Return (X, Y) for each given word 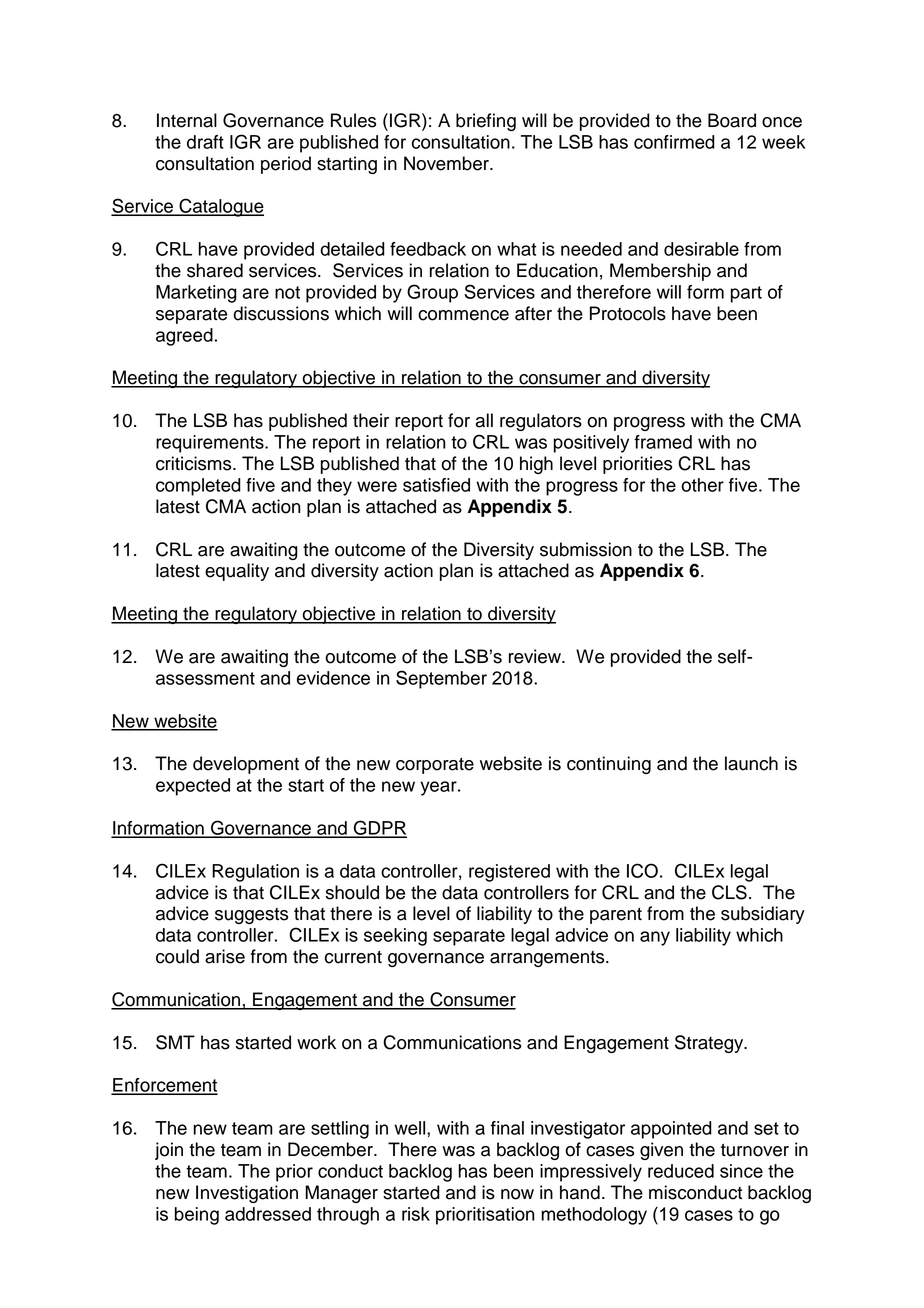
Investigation (247, 1194)
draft (205, 142)
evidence (333, 678)
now (517, 1194)
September (441, 679)
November (447, 163)
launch (751, 763)
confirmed (674, 142)
